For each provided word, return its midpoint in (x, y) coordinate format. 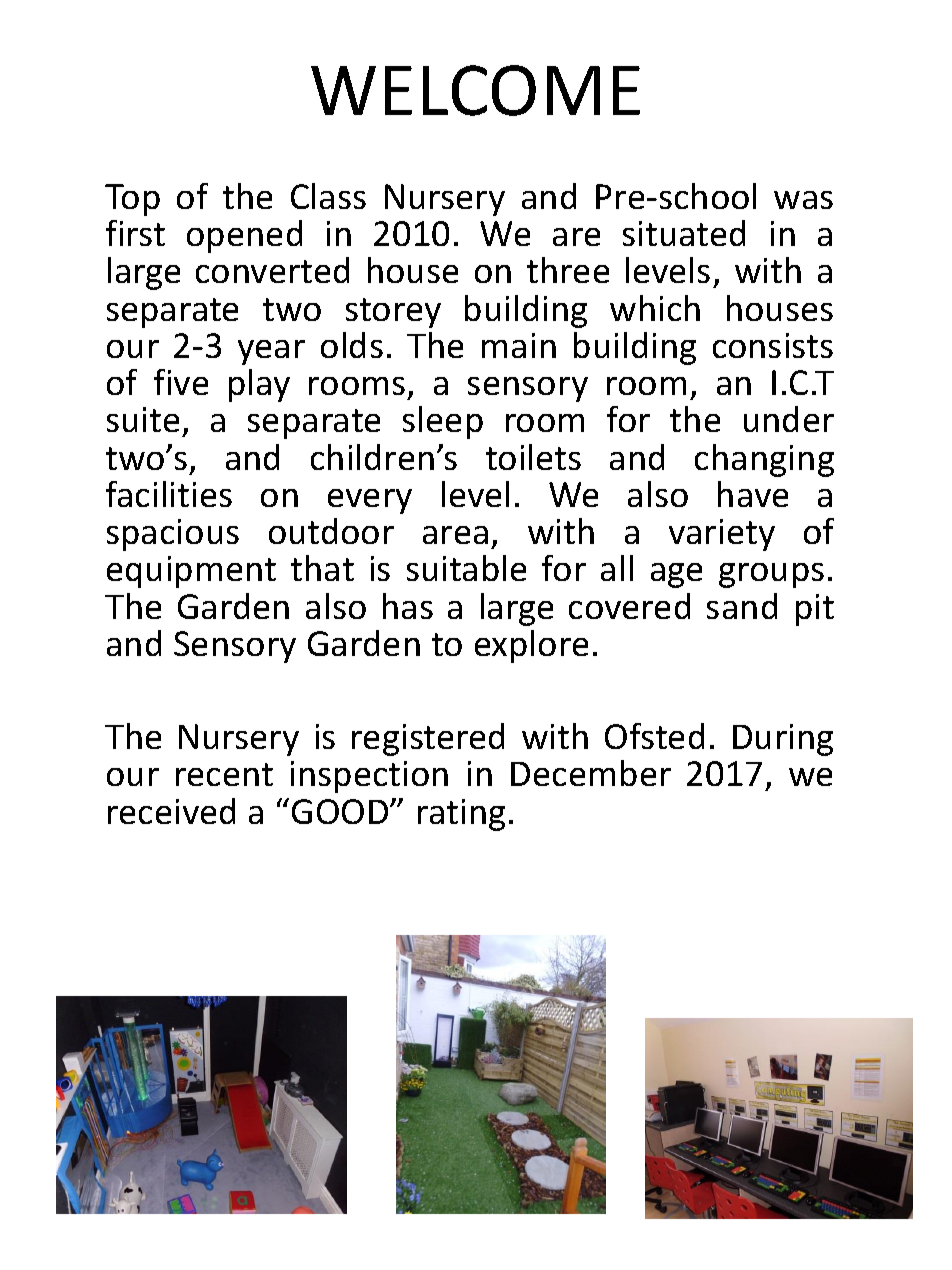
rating (461, 815)
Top (132, 200)
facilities (169, 494)
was (803, 200)
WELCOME (475, 90)
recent (224, 774)
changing (764, 460)
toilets (533, 457)
